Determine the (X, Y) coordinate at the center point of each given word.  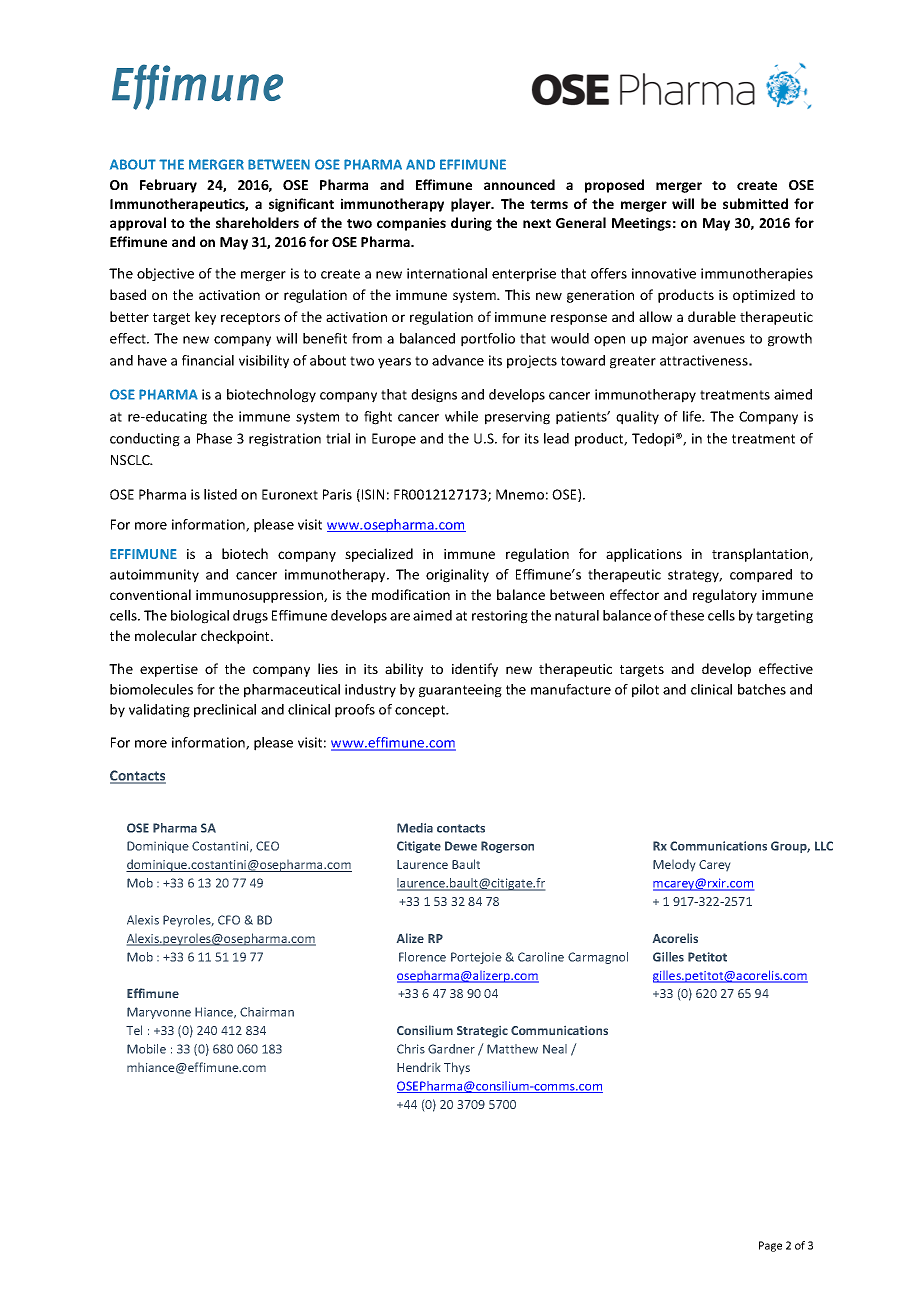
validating (159, 711)
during (471, 224)
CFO (229, 920)
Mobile (146, 1049)
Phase (214, 438)
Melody (674, 865)
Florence (422, 957)
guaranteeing (460, 691)
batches (762, 689)
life (693, 416)
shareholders (257, 222)
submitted (755, 203)
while (461, 416)
